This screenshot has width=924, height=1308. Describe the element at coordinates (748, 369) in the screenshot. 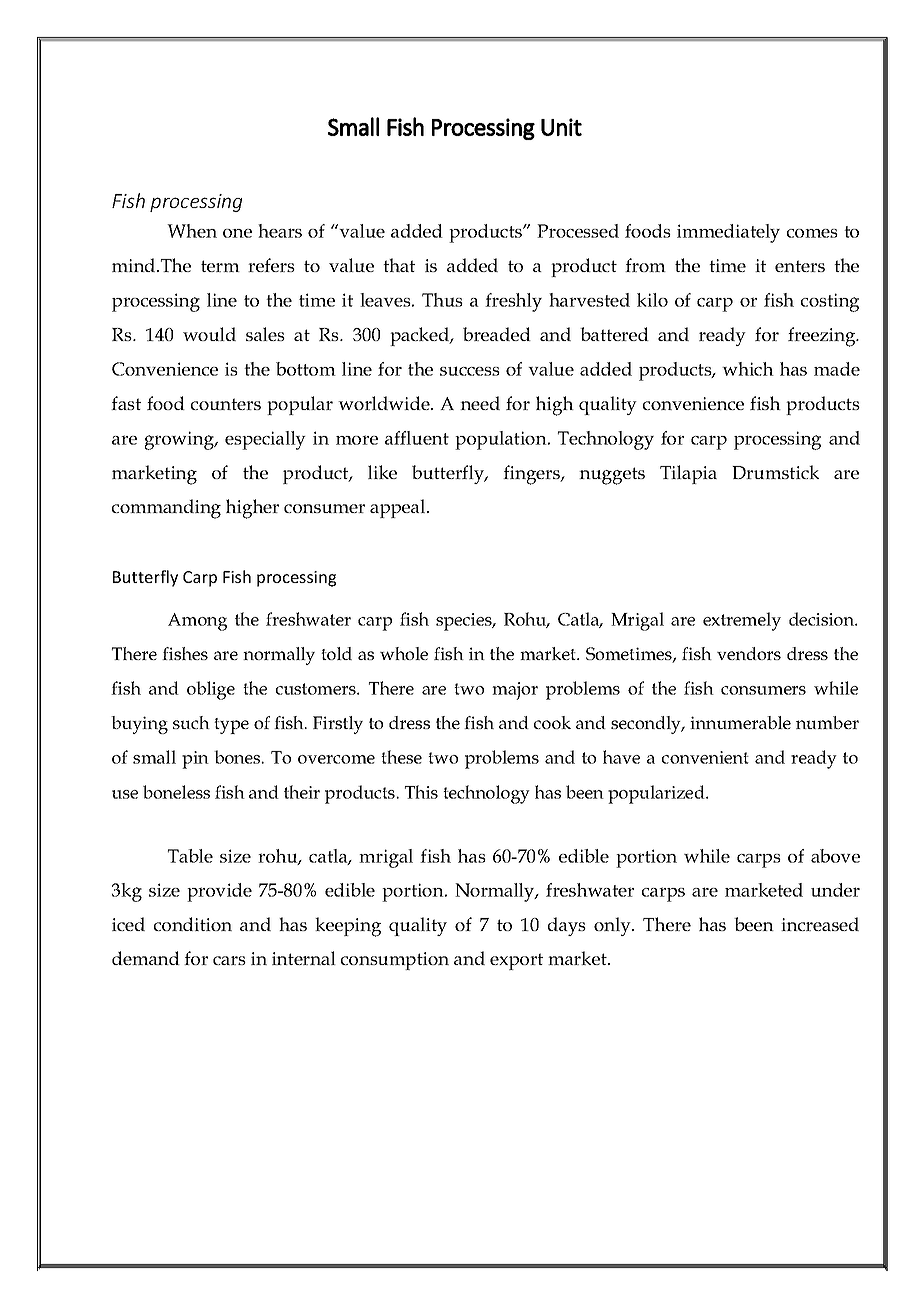

I see `which` at that location.
